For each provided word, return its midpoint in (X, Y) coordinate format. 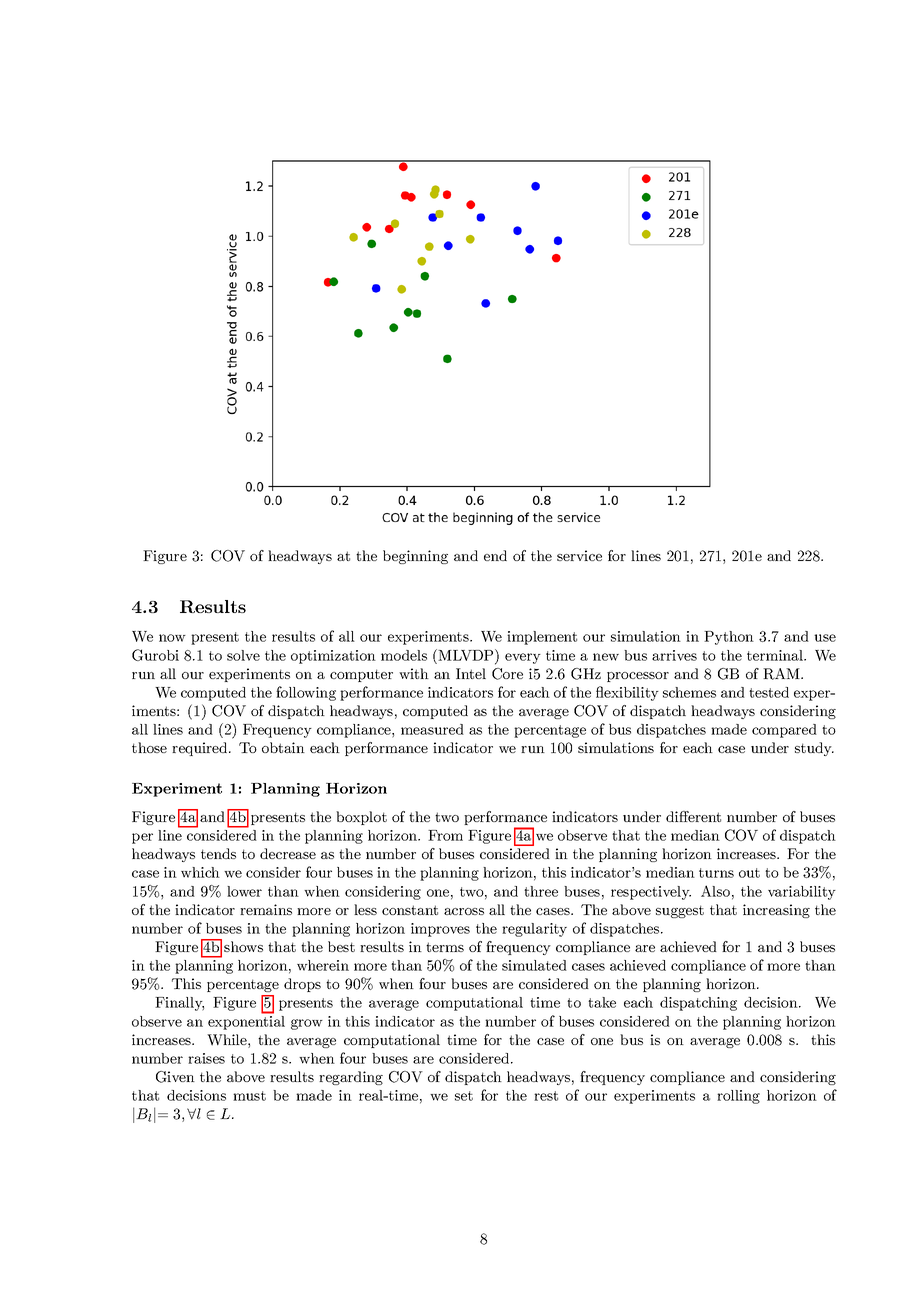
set (464, 1096)
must (249, 1096)
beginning (415, 557)
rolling (738, 1097)
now (172, 638)
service (579, 555)
